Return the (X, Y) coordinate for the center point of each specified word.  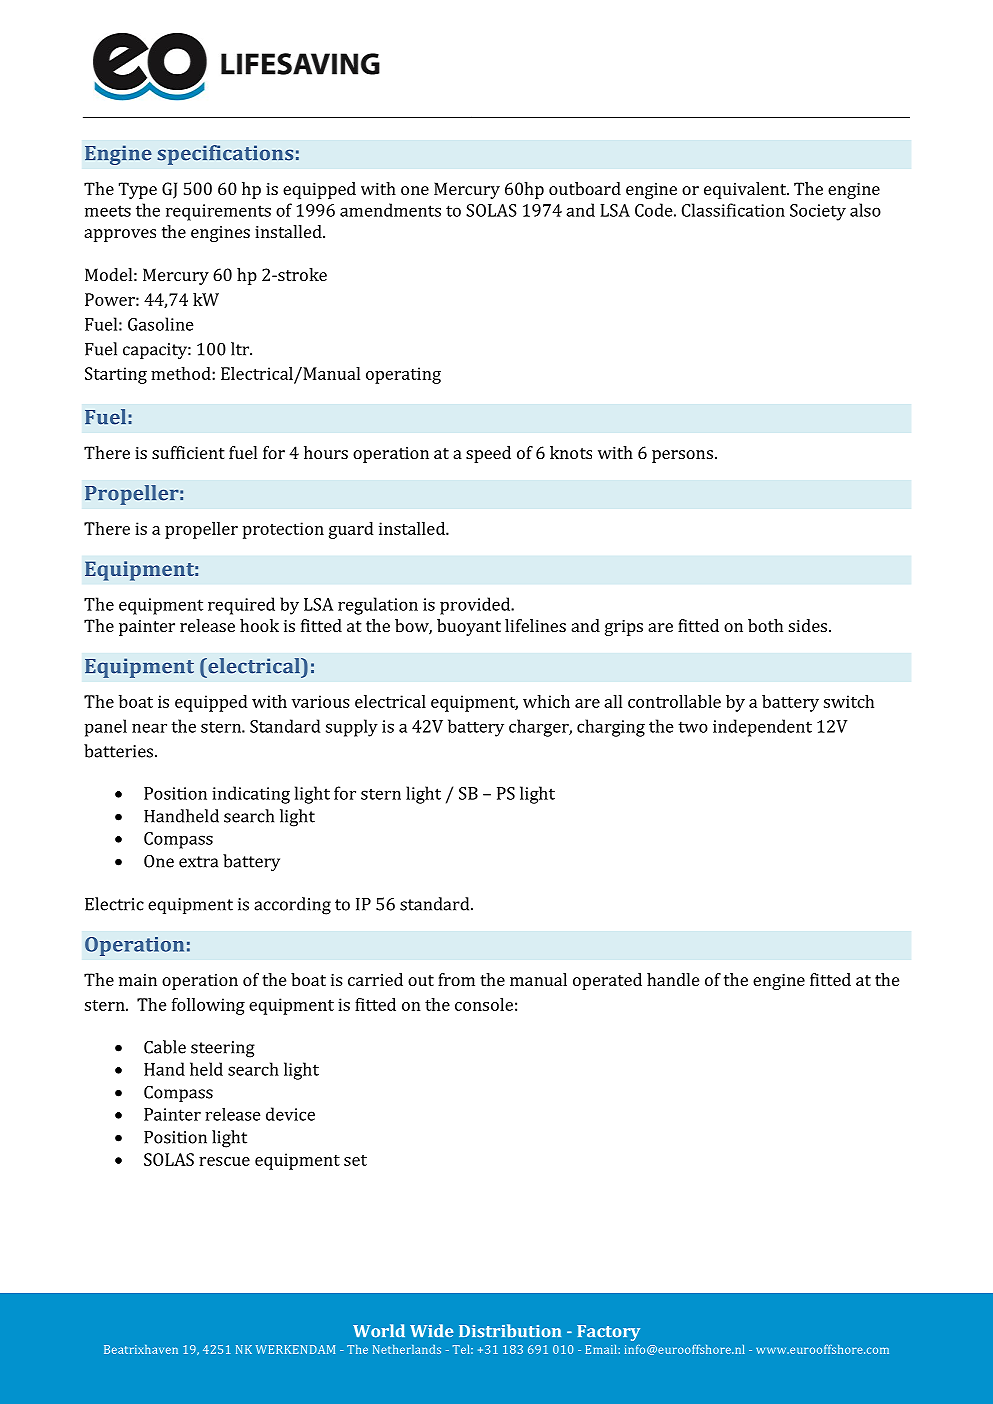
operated (607, 981)
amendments (390, 210)
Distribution (510, 1331)
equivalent (746, 190)
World (379, 1331)
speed (488, 454)
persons (682, 456)
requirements (218, 212)
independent (762, 728)
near (149, 728)
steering (223, 1049)
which (546, 701)
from (456, 979)
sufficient (188, 452)
